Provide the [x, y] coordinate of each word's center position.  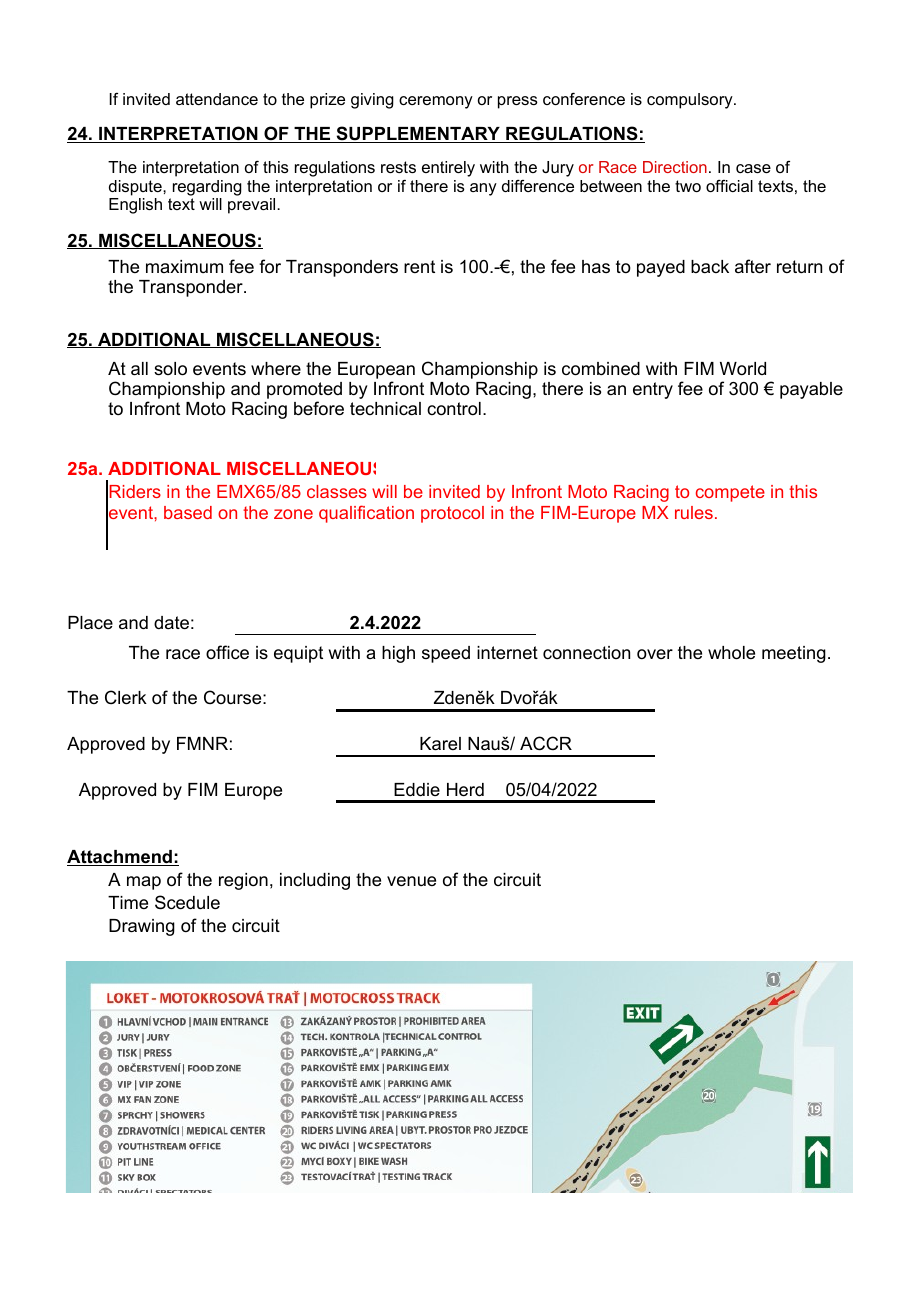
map [144, 883]
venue [411, 881]
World [743, 368]
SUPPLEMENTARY [418, 134]
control [454, 408]
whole [731, 653]
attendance [217, 99]
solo [170, 369]
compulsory [691, 101]
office [227, 652]
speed [446, 654]
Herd [465, 790]
